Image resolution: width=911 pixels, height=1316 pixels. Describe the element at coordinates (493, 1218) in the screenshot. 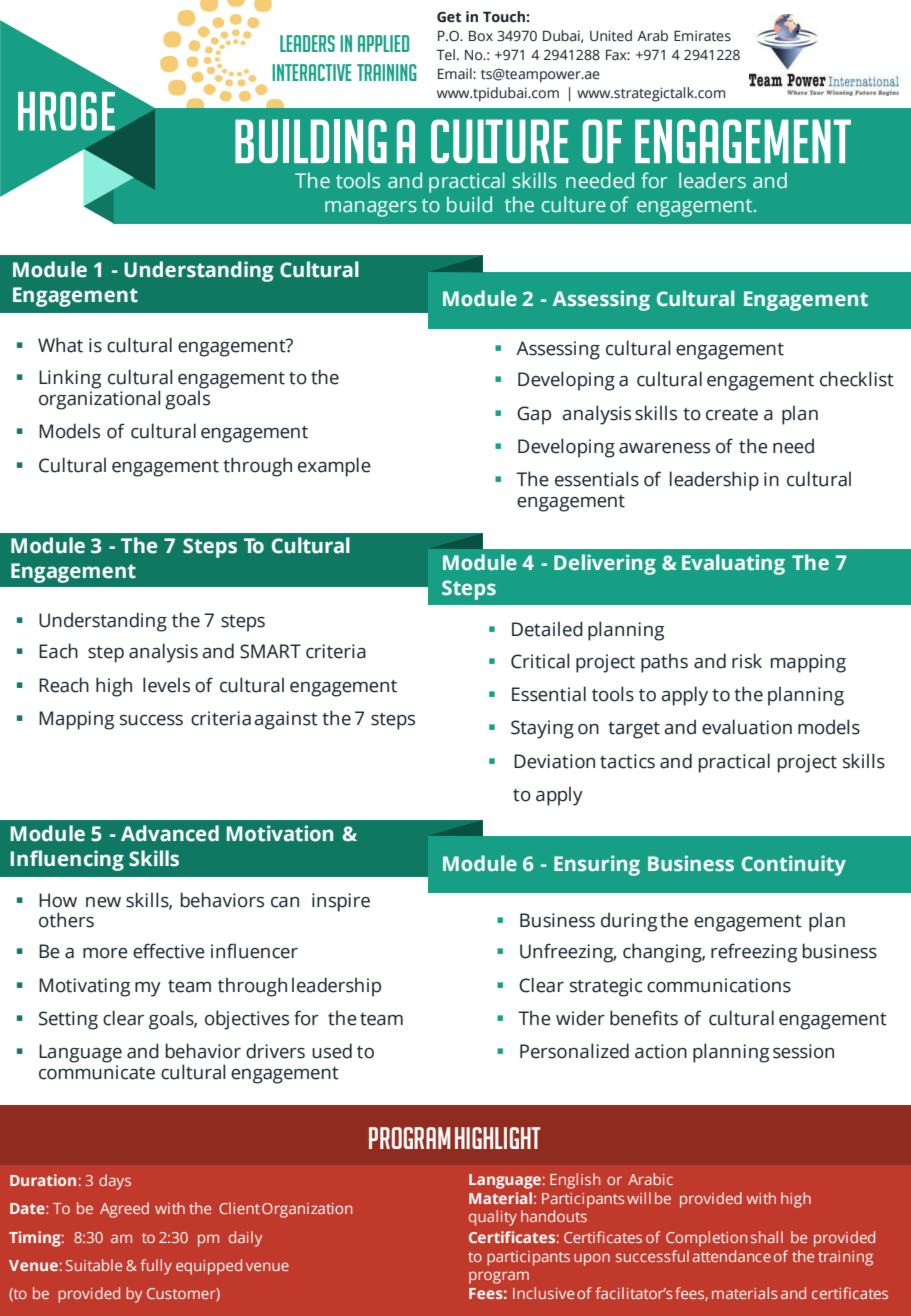

I see `quality` at that location.
